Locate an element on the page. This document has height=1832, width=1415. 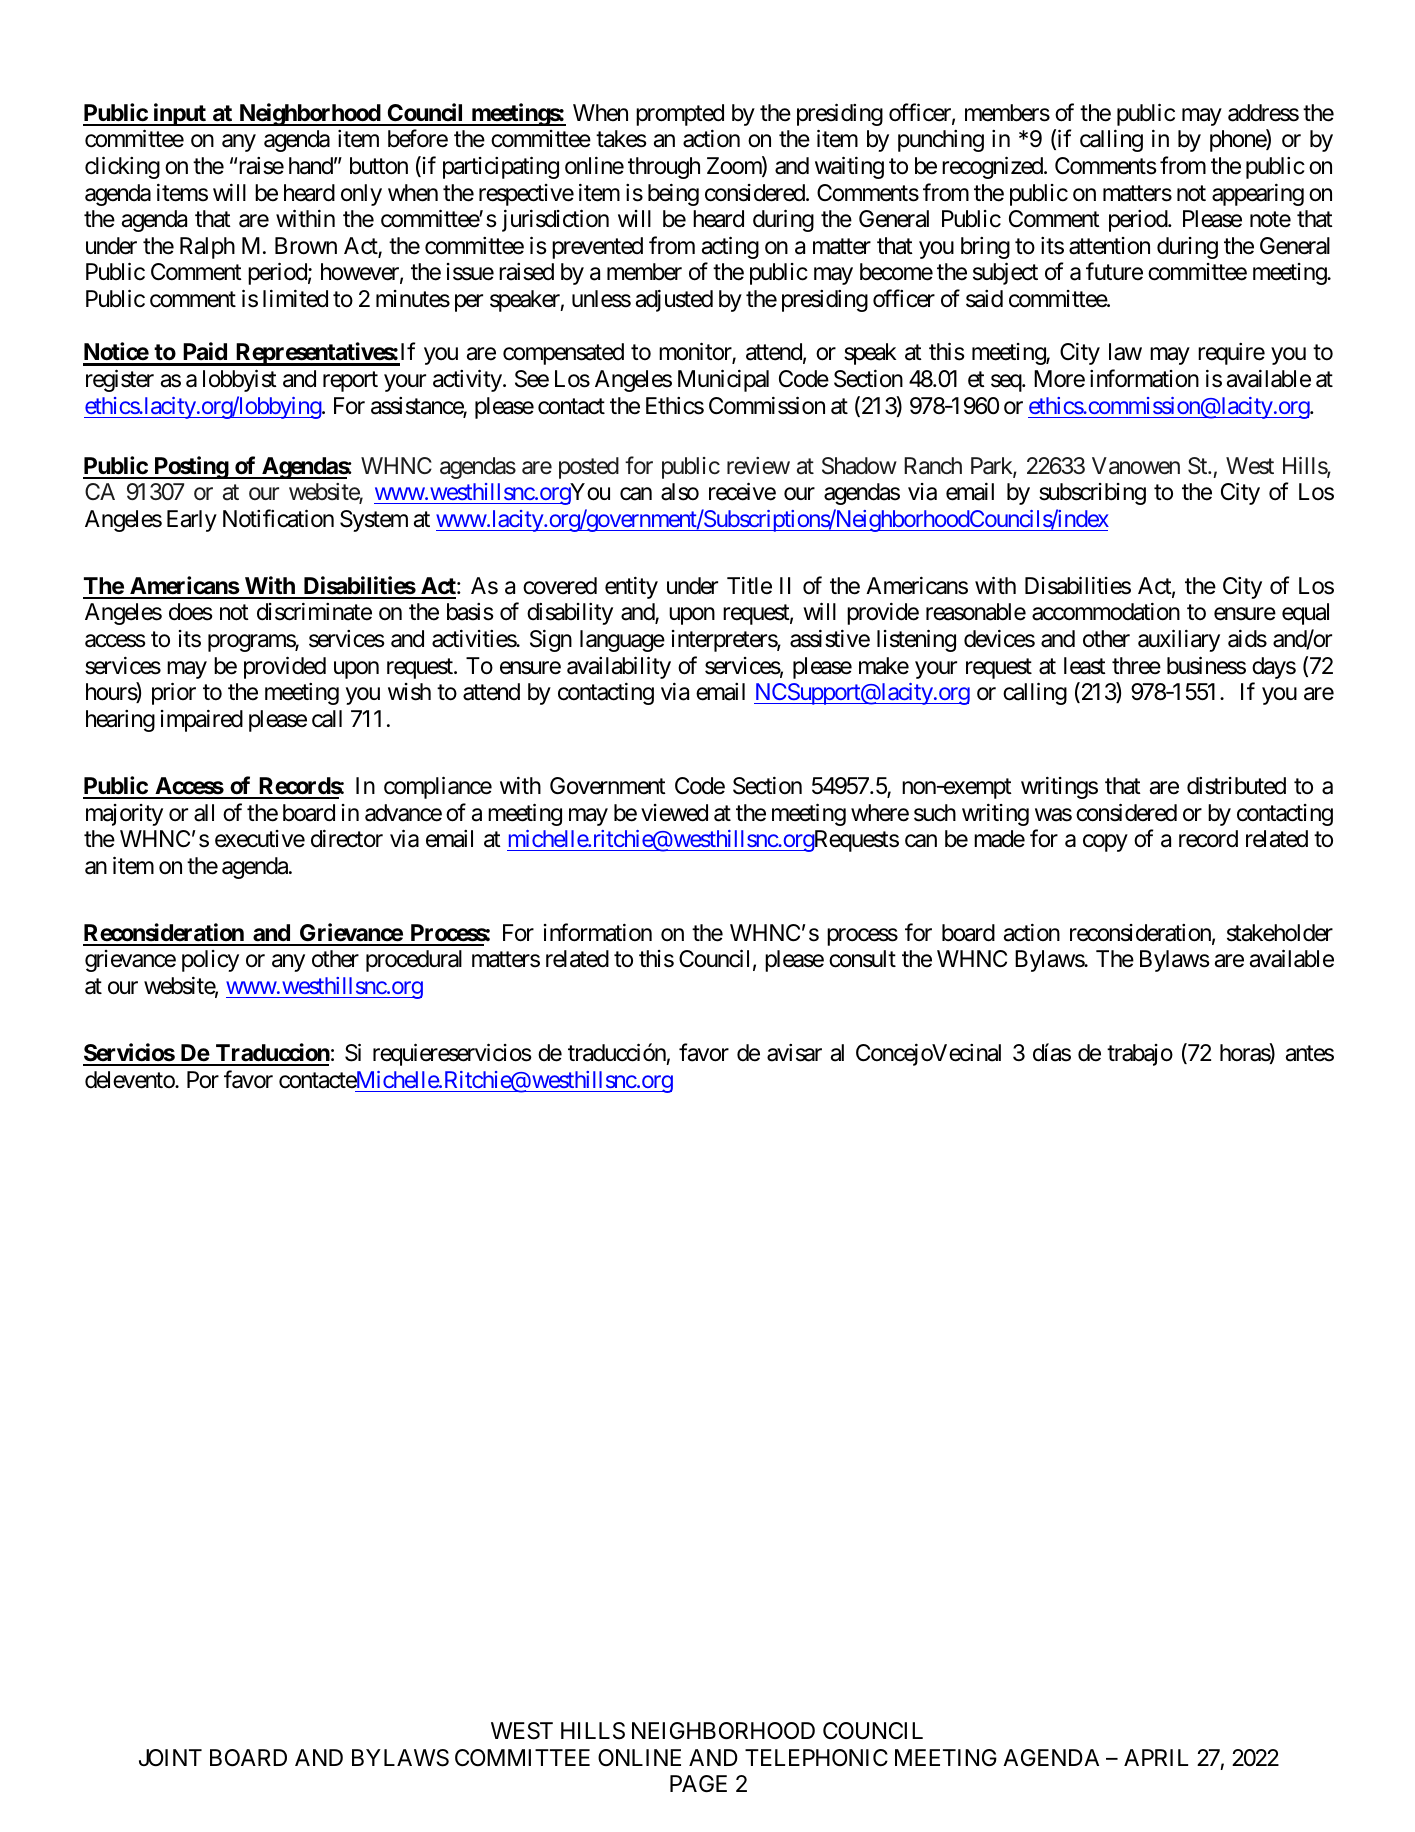
impaired is located at coordinates (202, 720).
